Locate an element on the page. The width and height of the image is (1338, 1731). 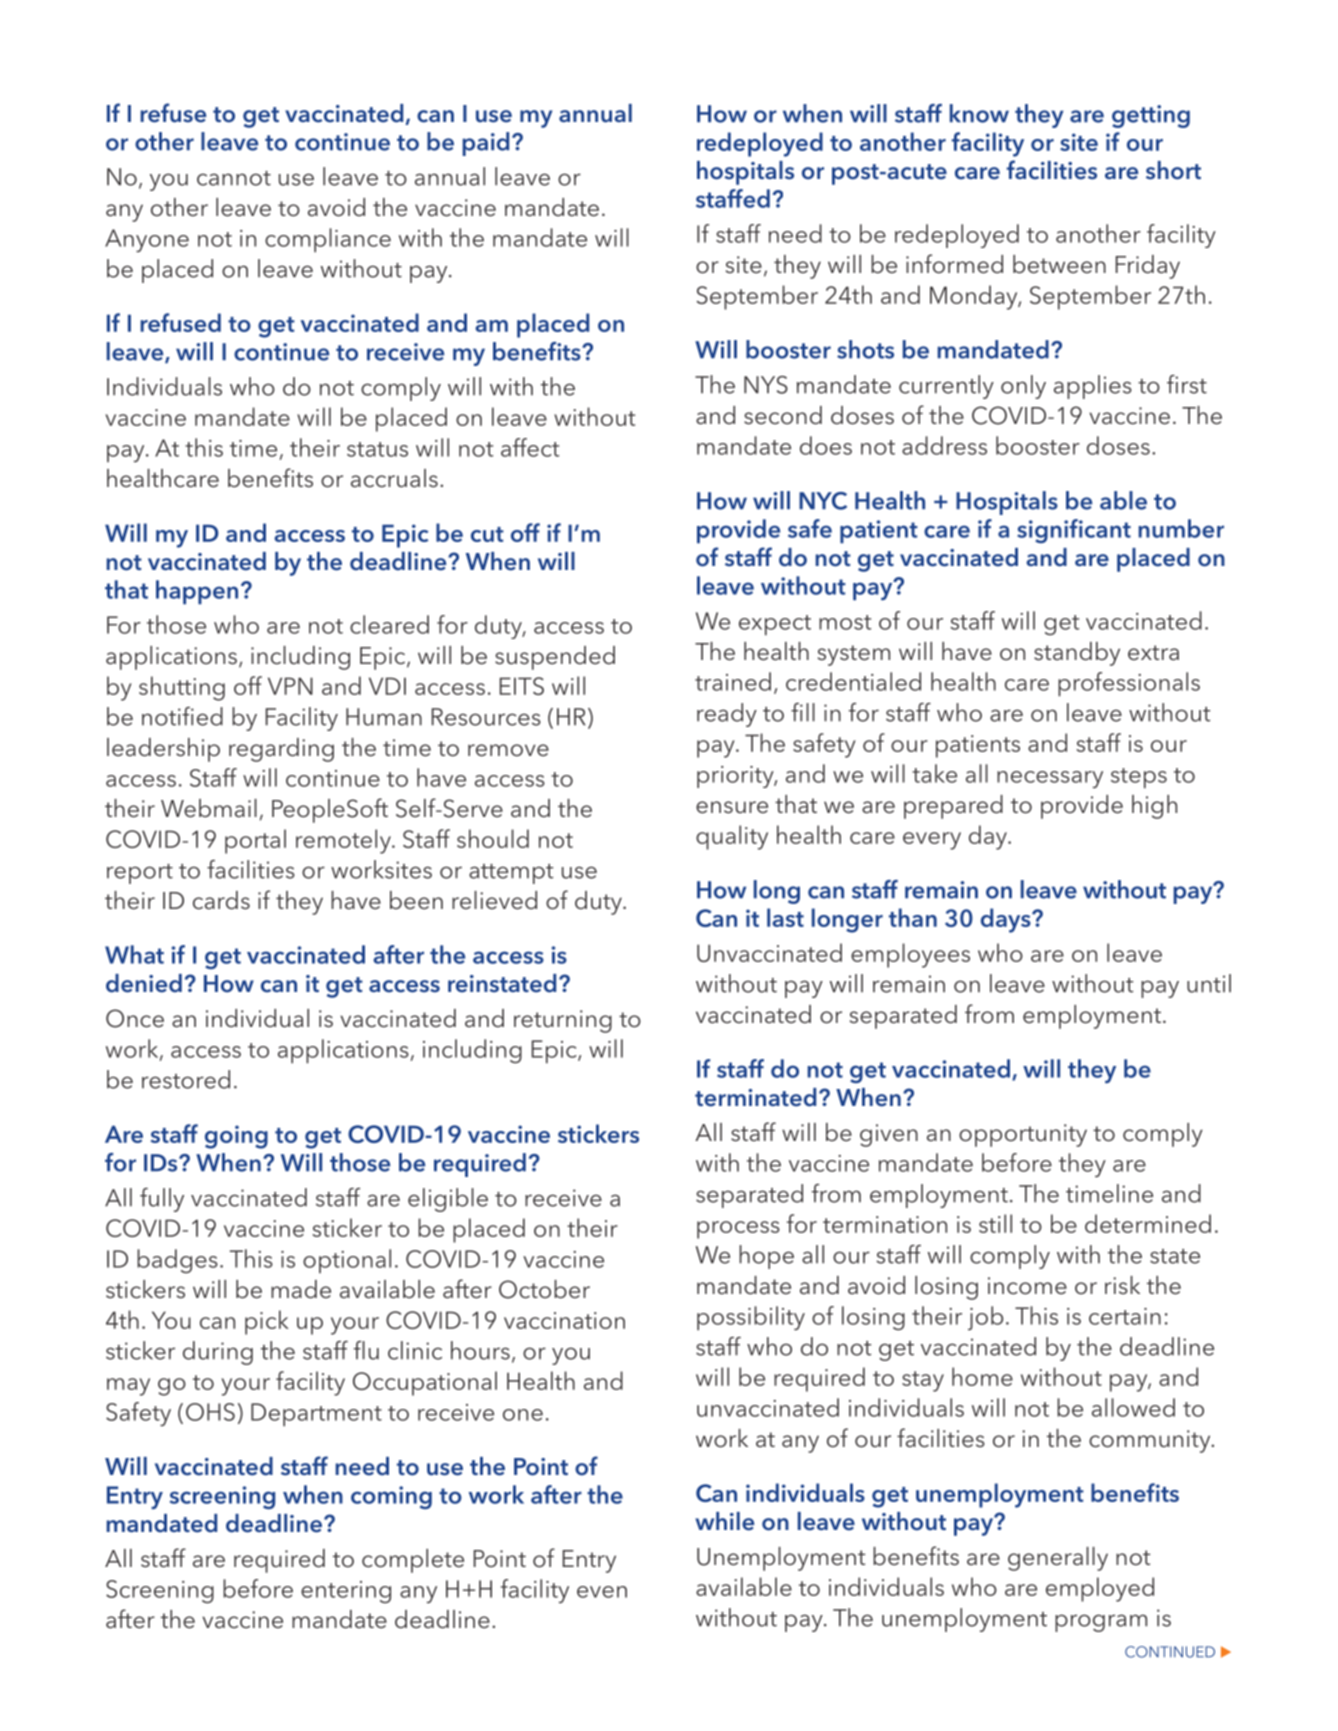
badges is located at coordinates (177, 1261).
